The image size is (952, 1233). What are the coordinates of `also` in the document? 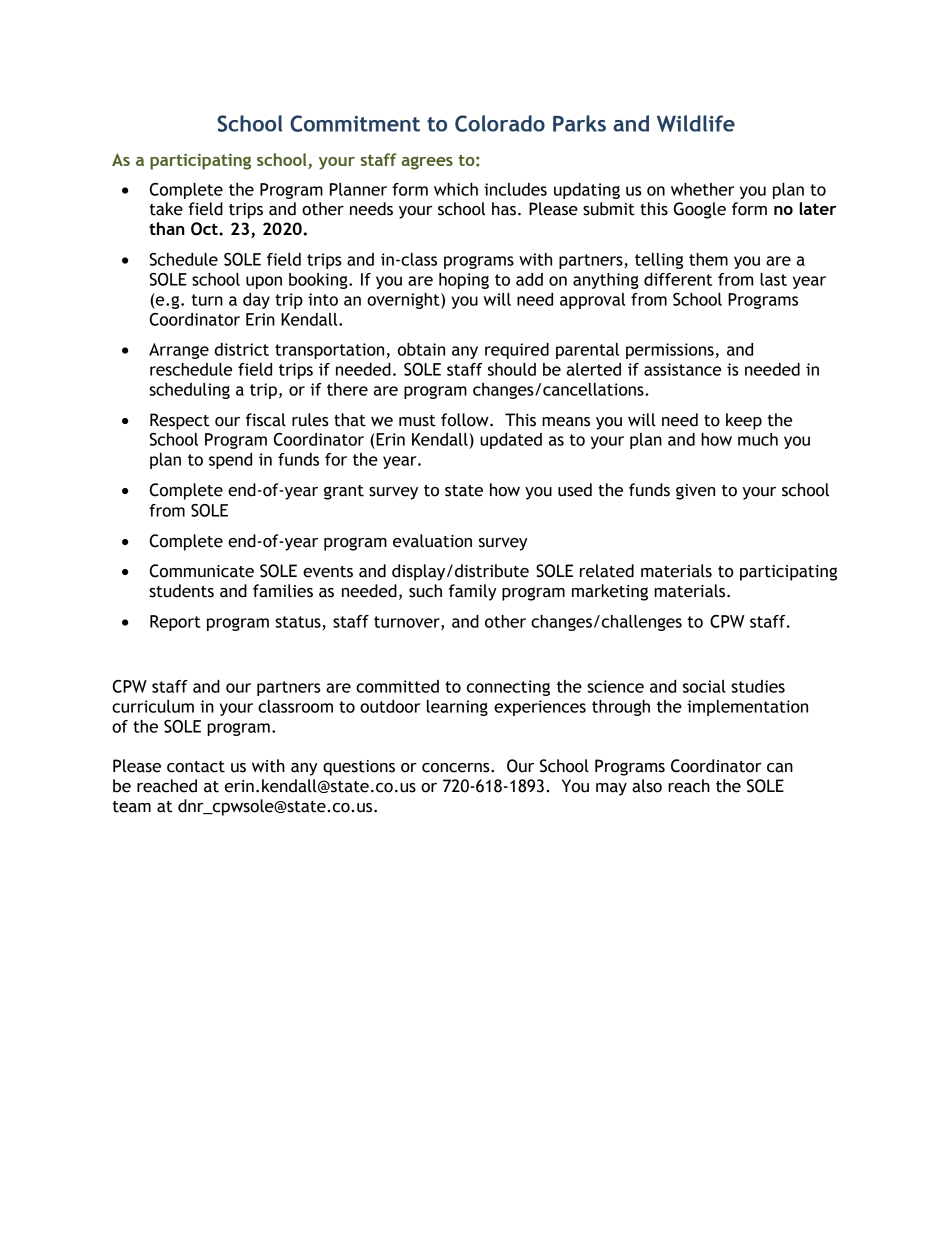 It's located at (647, 786).
